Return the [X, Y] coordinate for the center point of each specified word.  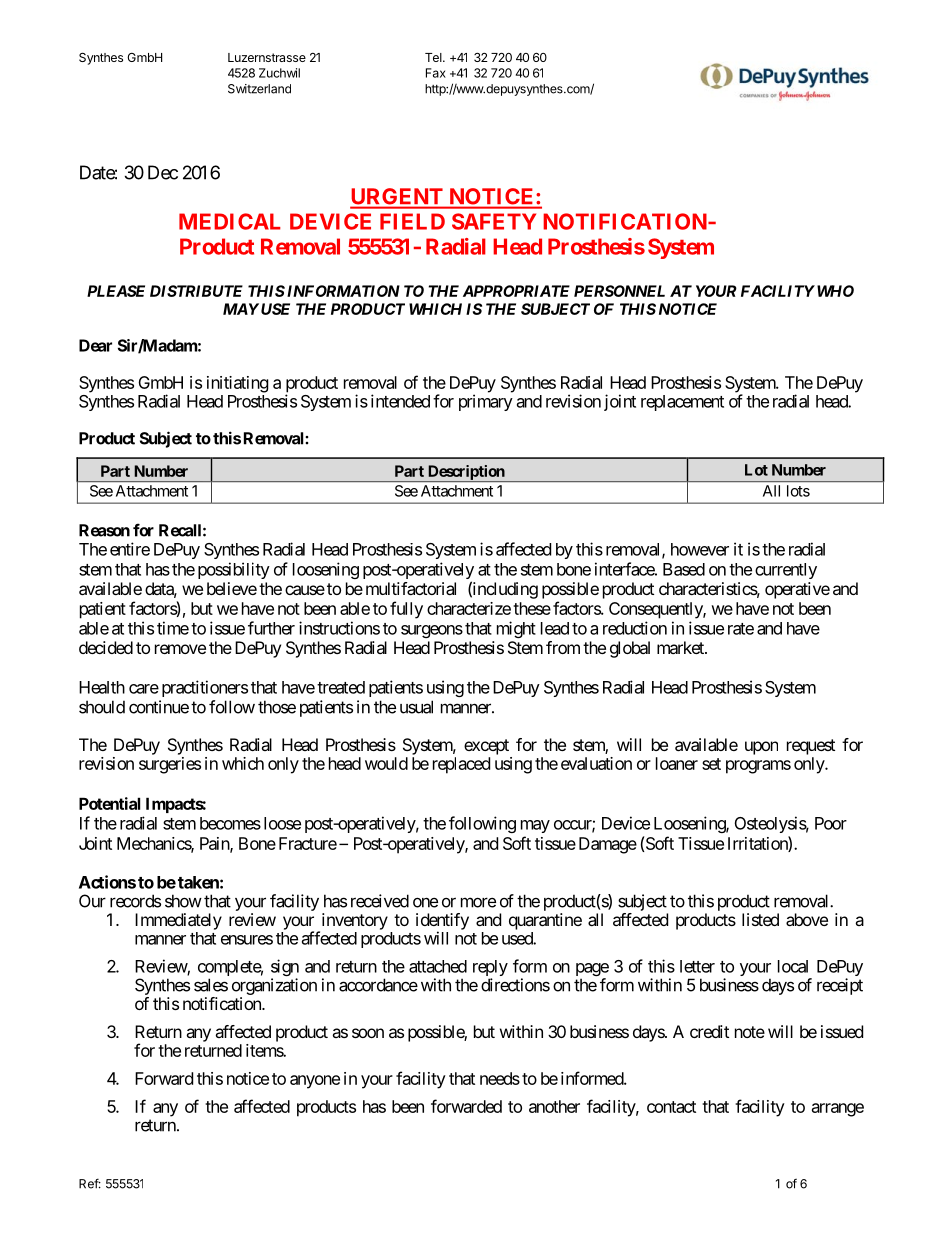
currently [786, 571]
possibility [234, 570]
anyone [315, 1082]
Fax [436, 73]
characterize [469, 608]
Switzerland [259, 89]
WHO [835, 291]
